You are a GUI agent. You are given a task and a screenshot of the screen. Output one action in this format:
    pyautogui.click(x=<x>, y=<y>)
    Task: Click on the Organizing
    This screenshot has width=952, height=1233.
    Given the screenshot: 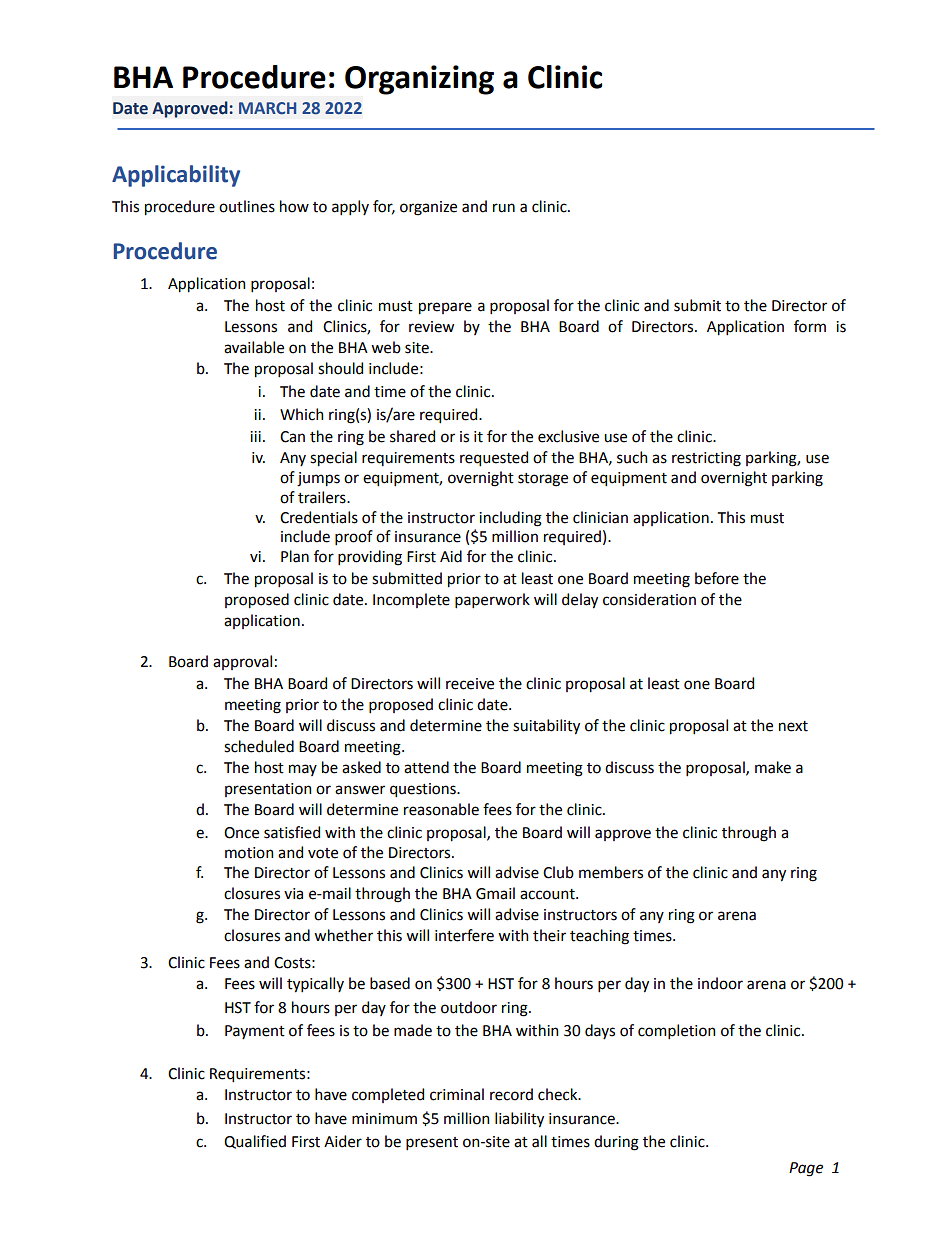 What is the action you would take?
    pyautogui.click(x=419, y=80)
